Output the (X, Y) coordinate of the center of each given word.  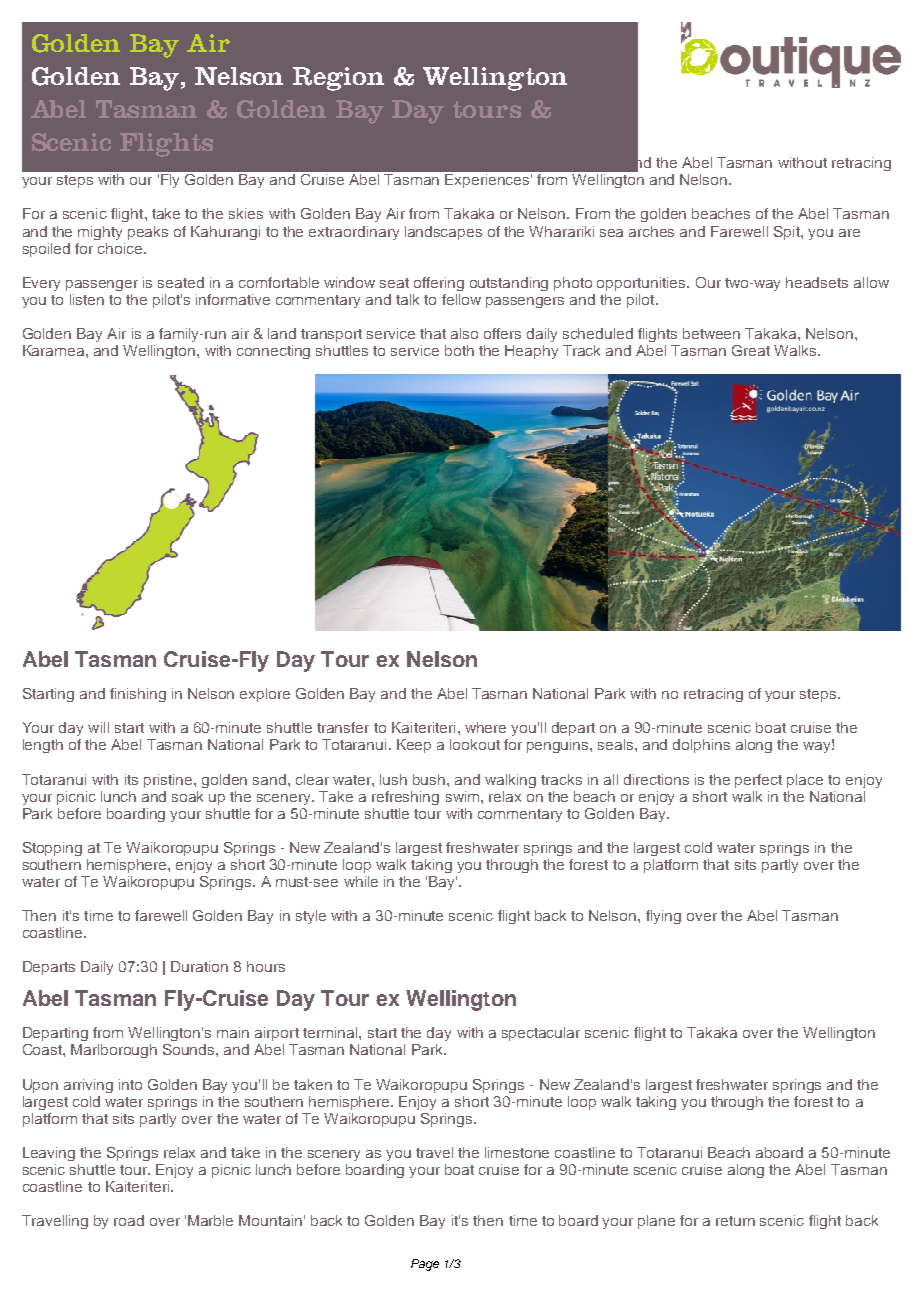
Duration (199, 966)
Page (425, 1265)
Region (338, 79)
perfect (758, 781)
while (361, 881)
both (459, 350)
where (485, 727)
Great (751, 350)
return (735, 1221)
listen (87, 299)
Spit (788, 233)
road (129, 1220)
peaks (148, 233)
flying (663, 917)
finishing (138, 695)
